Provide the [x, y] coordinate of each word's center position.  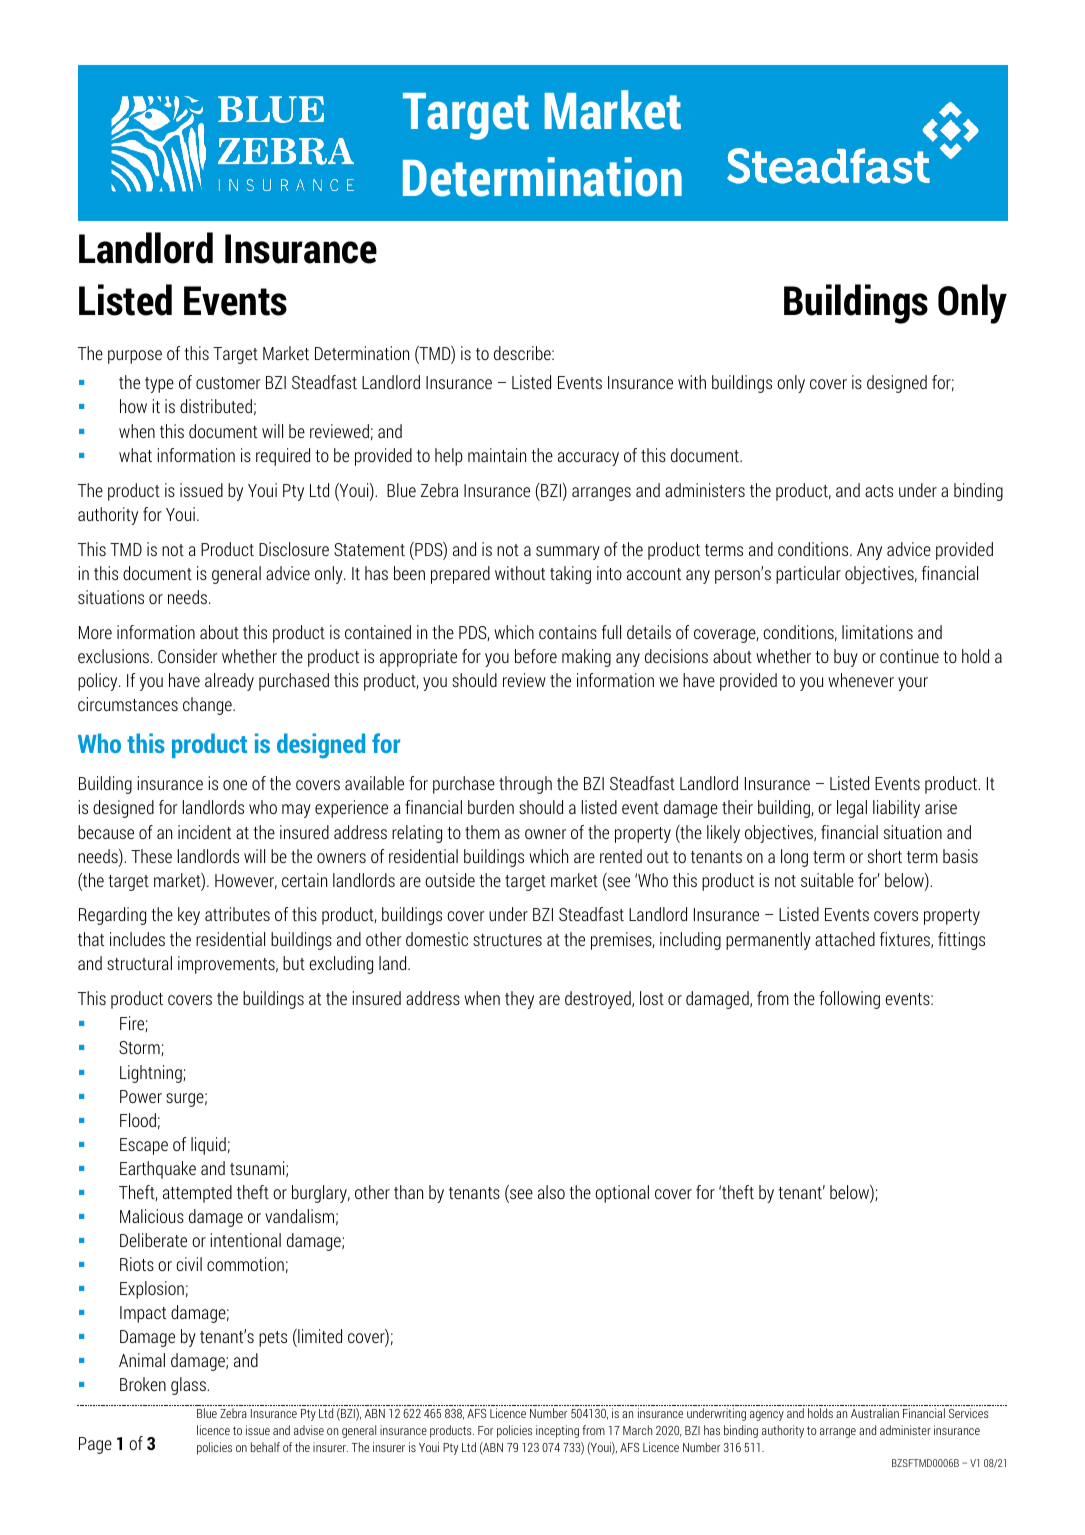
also [551, 1192]
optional [622, 1194]
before [536, 656]
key [189, 916]
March [637, 1430]
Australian [875, 1413]
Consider [187, 656]
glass [189, 1386]
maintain [497, 455]
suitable [827, 880]
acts [879, 491]
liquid [208, 1146]
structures [507, 940]
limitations [877, 632]
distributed [216, 406]
